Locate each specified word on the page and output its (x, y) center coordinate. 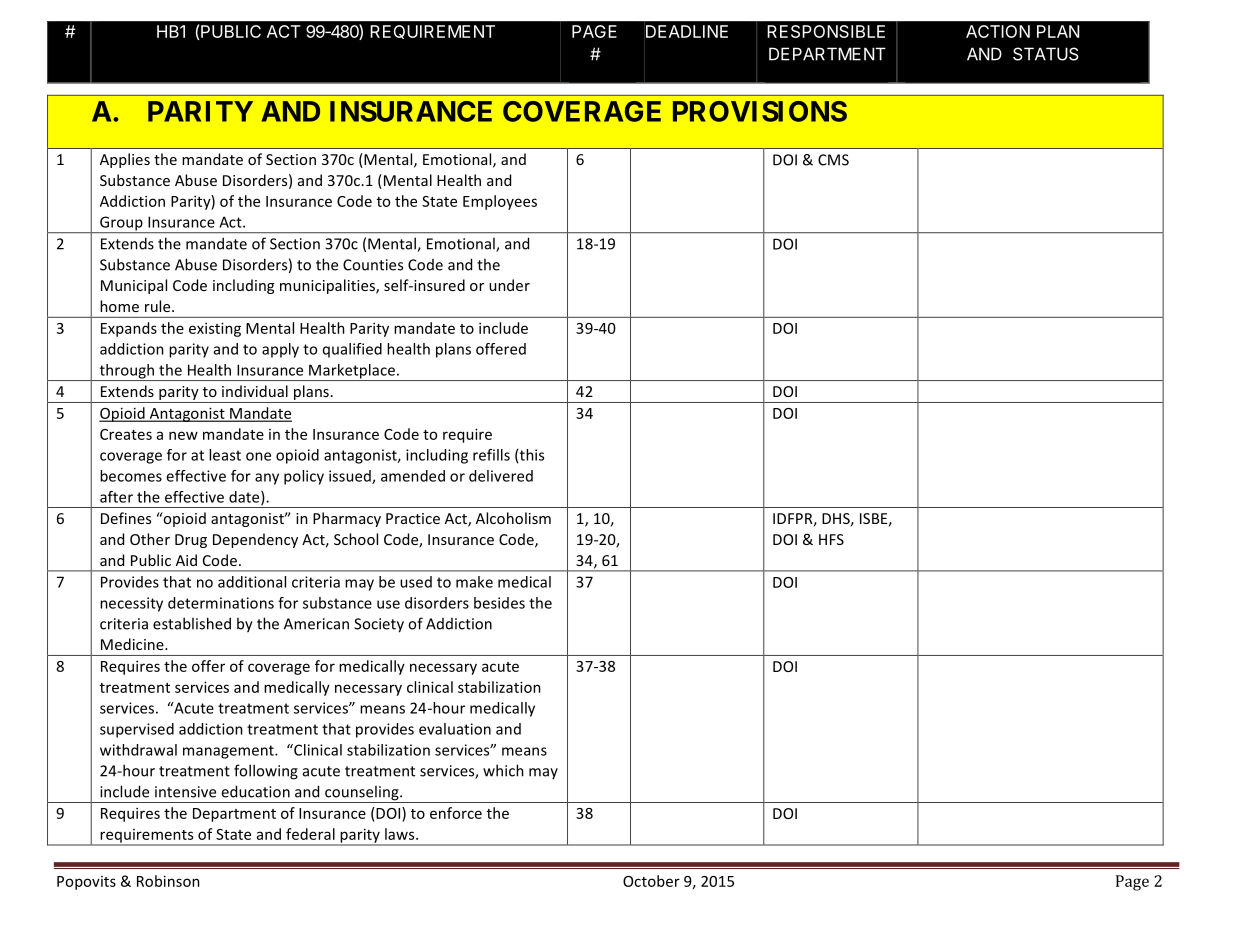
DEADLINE (687, 31)
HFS (831, 539)
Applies (125, 160)
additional (252, 582)
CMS (833, 160)
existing (215, 329)
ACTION (998, 31)
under (509, 285)
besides (499, 603)
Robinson (168, 881)
